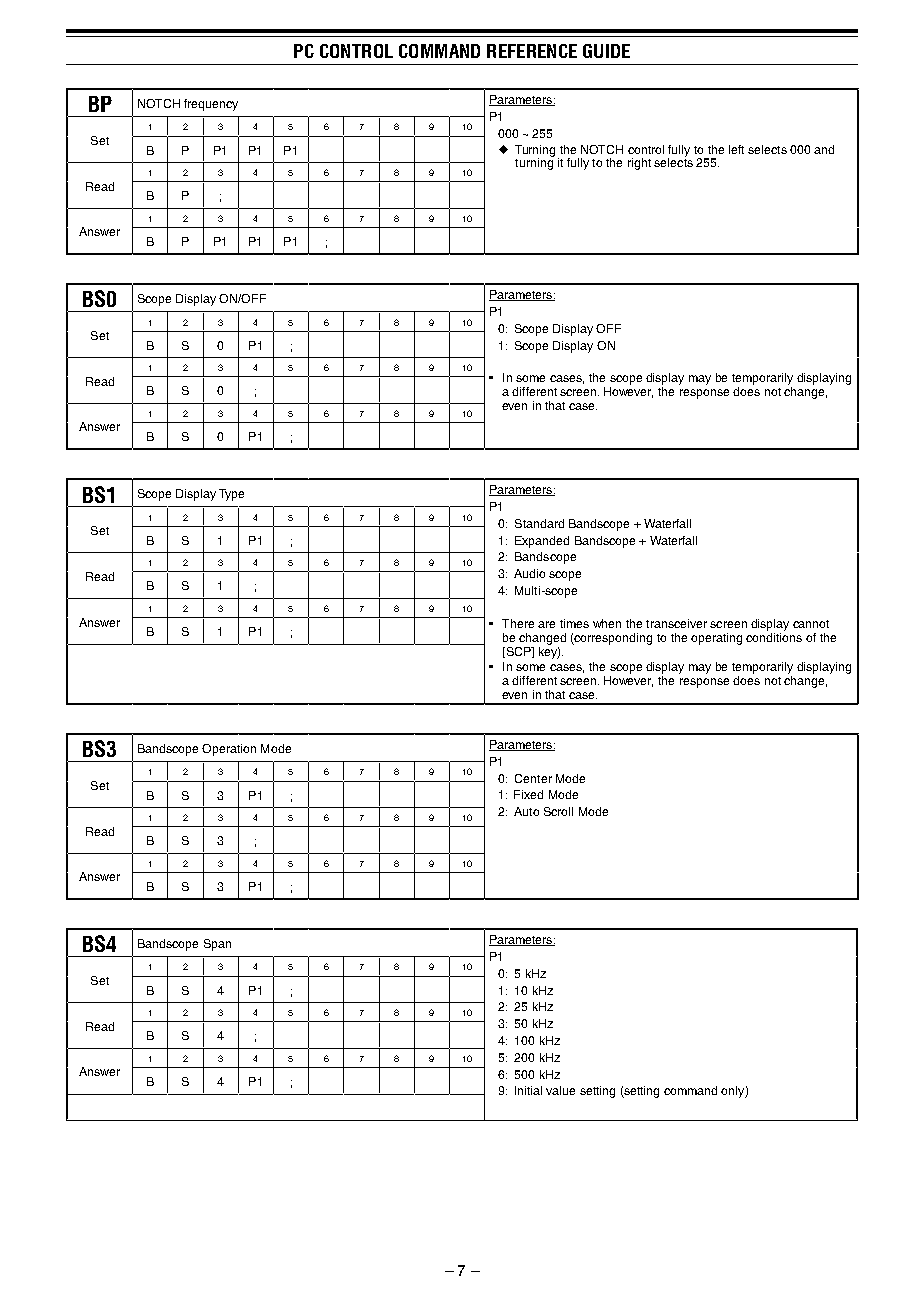 The width and height of the image is (924, 1308). I want to click on left, so click(736, 149).
